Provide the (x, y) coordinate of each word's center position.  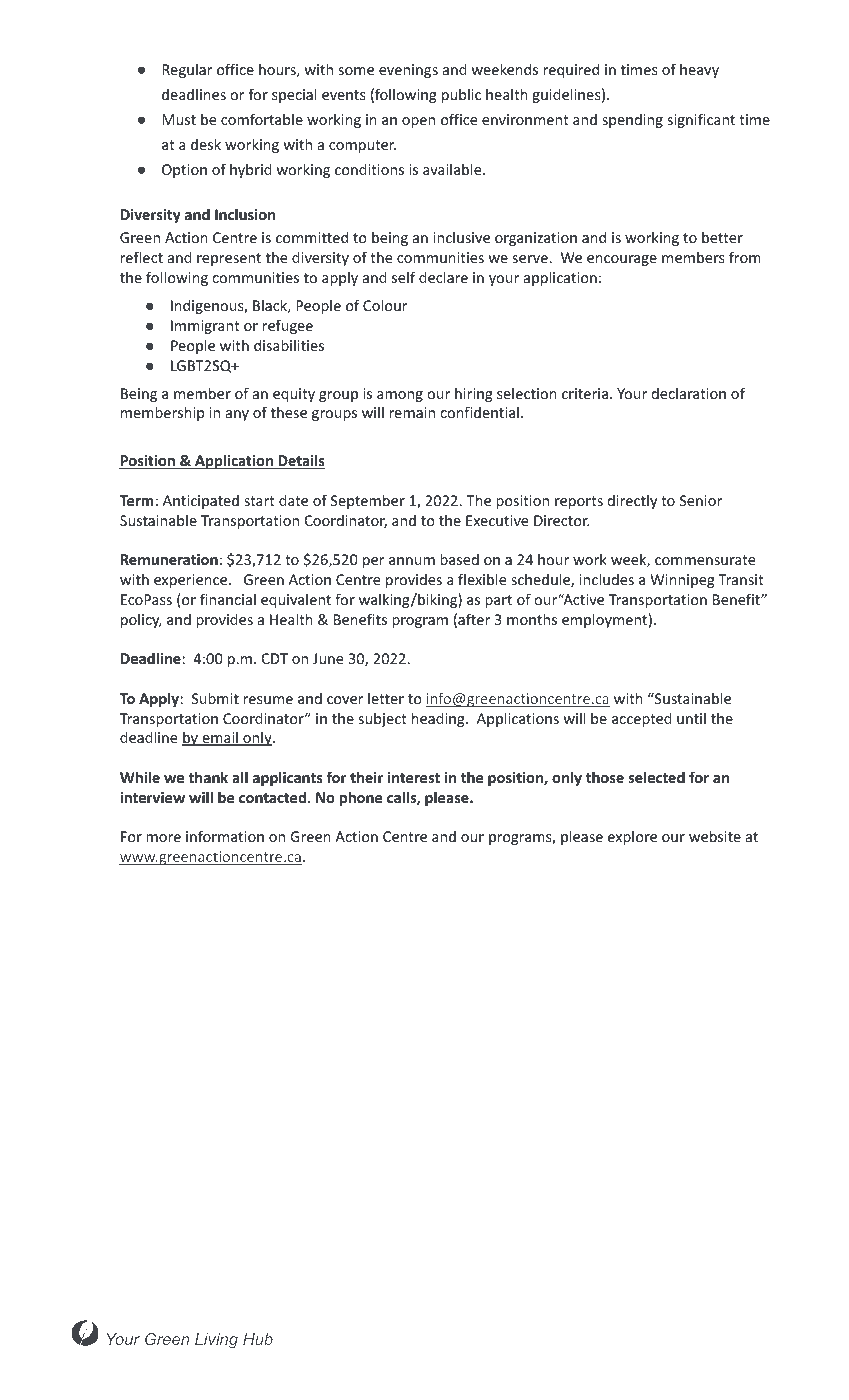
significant (701, 120)
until (691, 718)
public (461, 95)
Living (216, 1341)
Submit (215, 698)
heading (439, 719)
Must (179, 119)
